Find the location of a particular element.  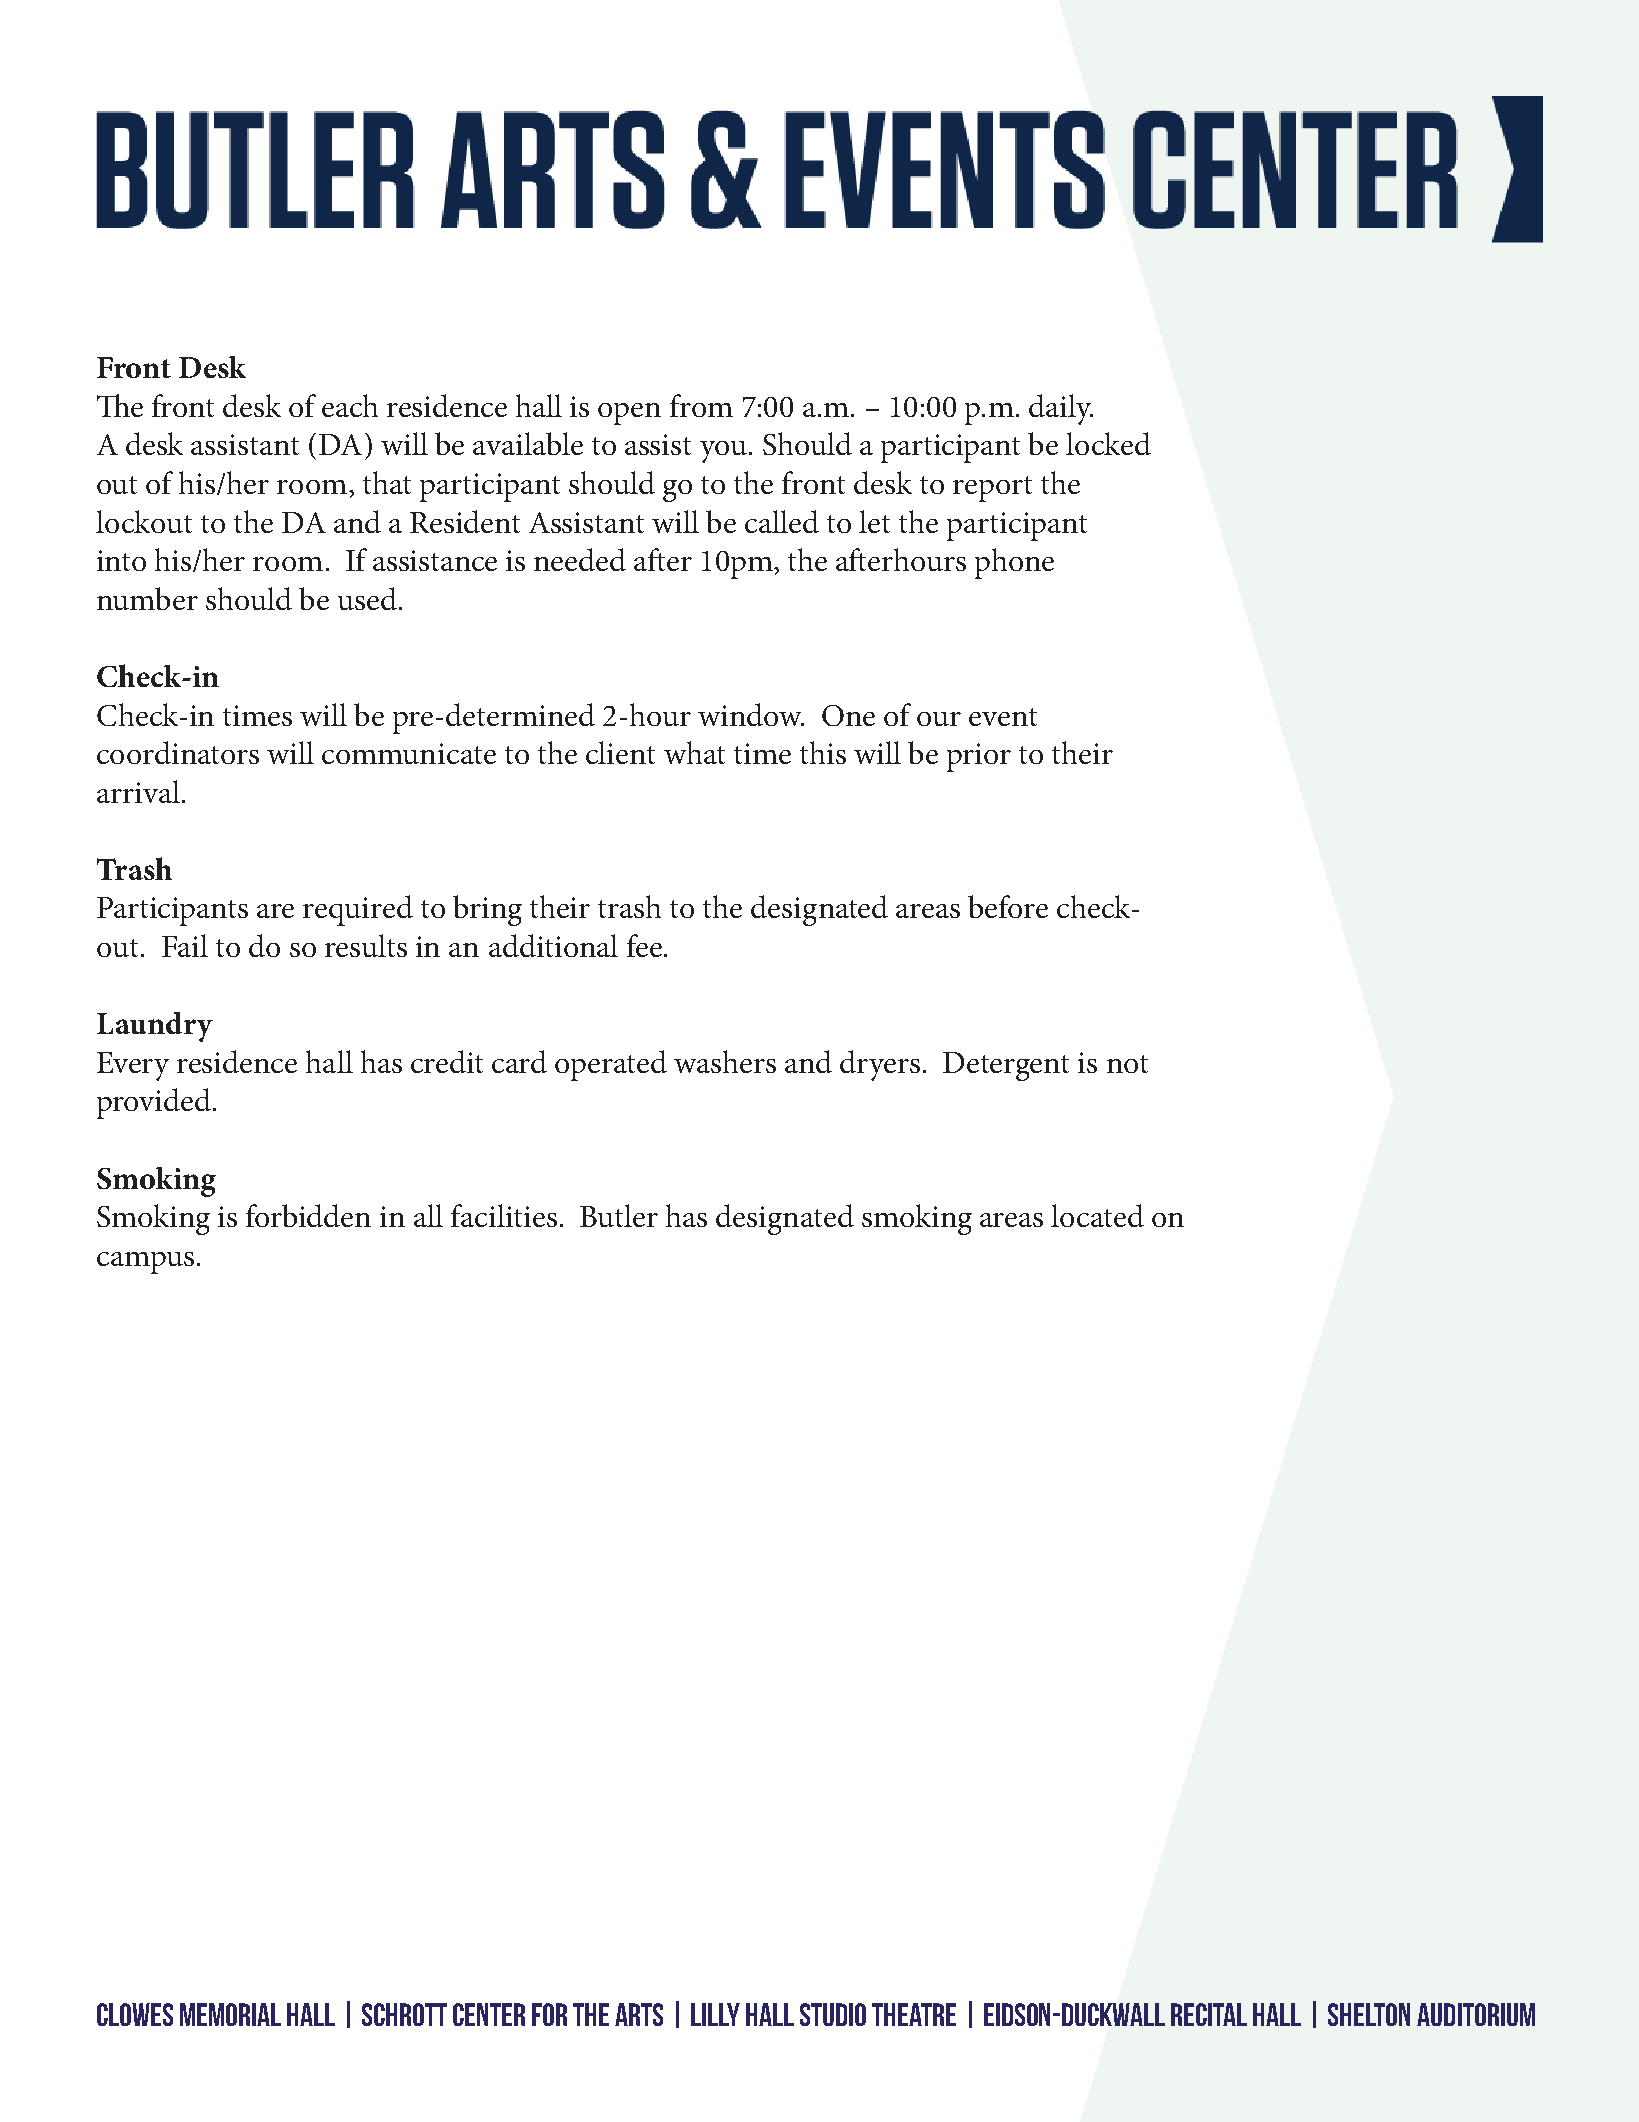

STUDIO is located at coordinates (833, 2014).
